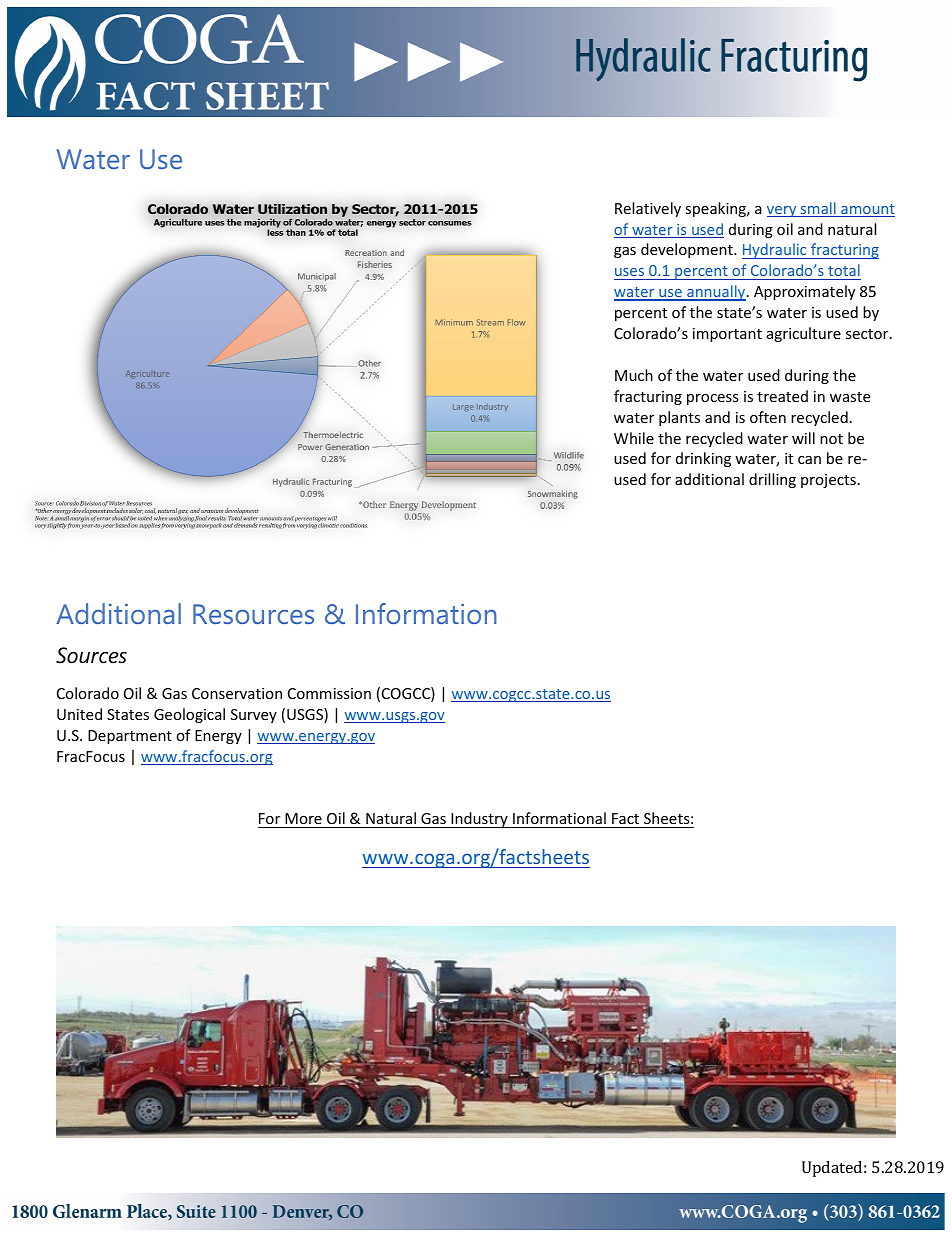 This page has height=1233, width=952. Describe the element at coordinates (629, 272) in the page. I see `uses` at that location.
